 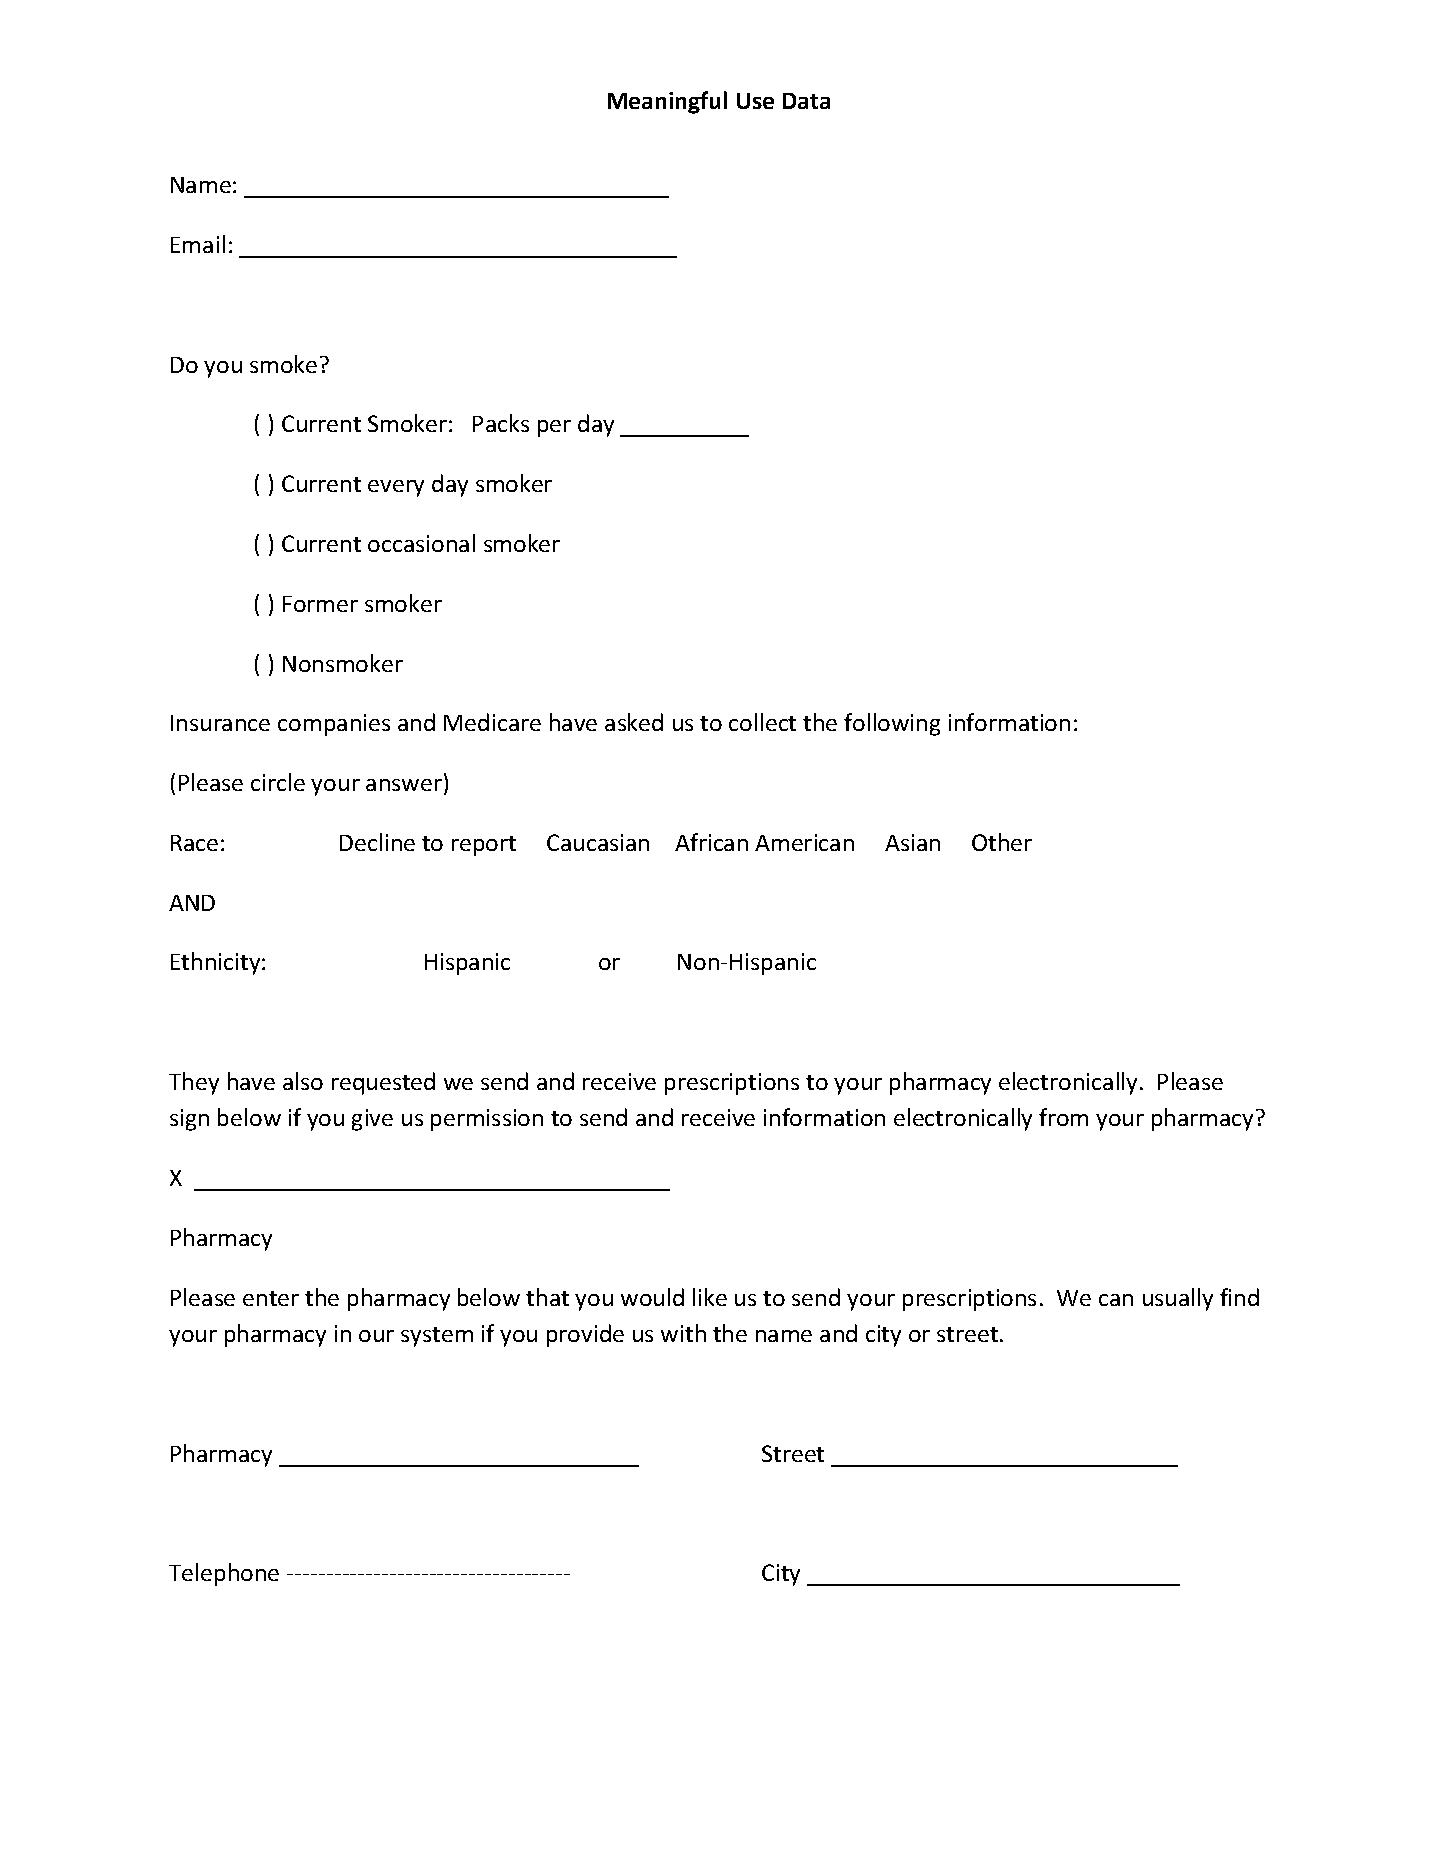 What do you see at coordinates (892, 724) in the screenshot?
I see `following` at bounding box center [892, 724].
